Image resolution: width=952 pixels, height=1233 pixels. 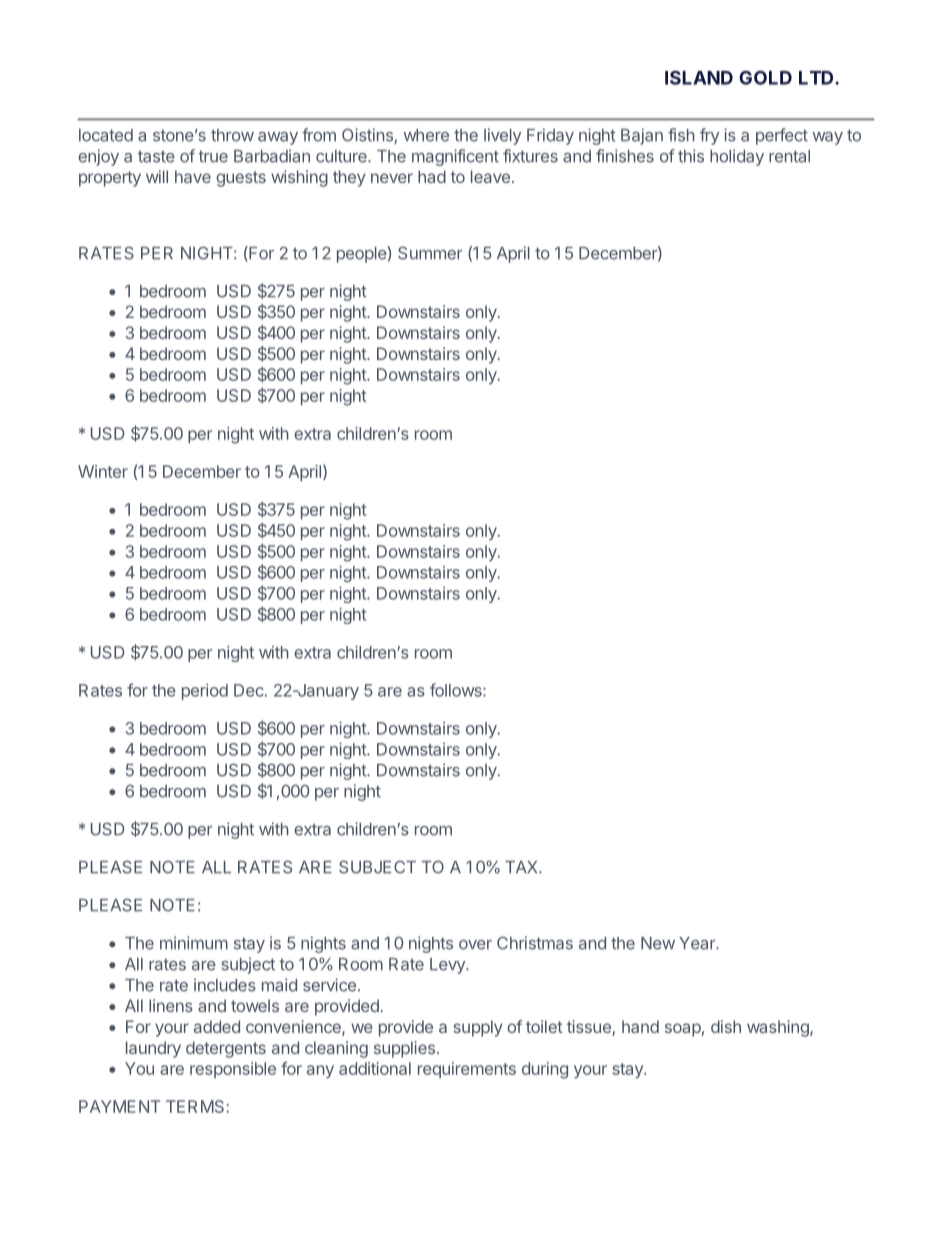 I want to click on New, so click(x=658, y=943).
